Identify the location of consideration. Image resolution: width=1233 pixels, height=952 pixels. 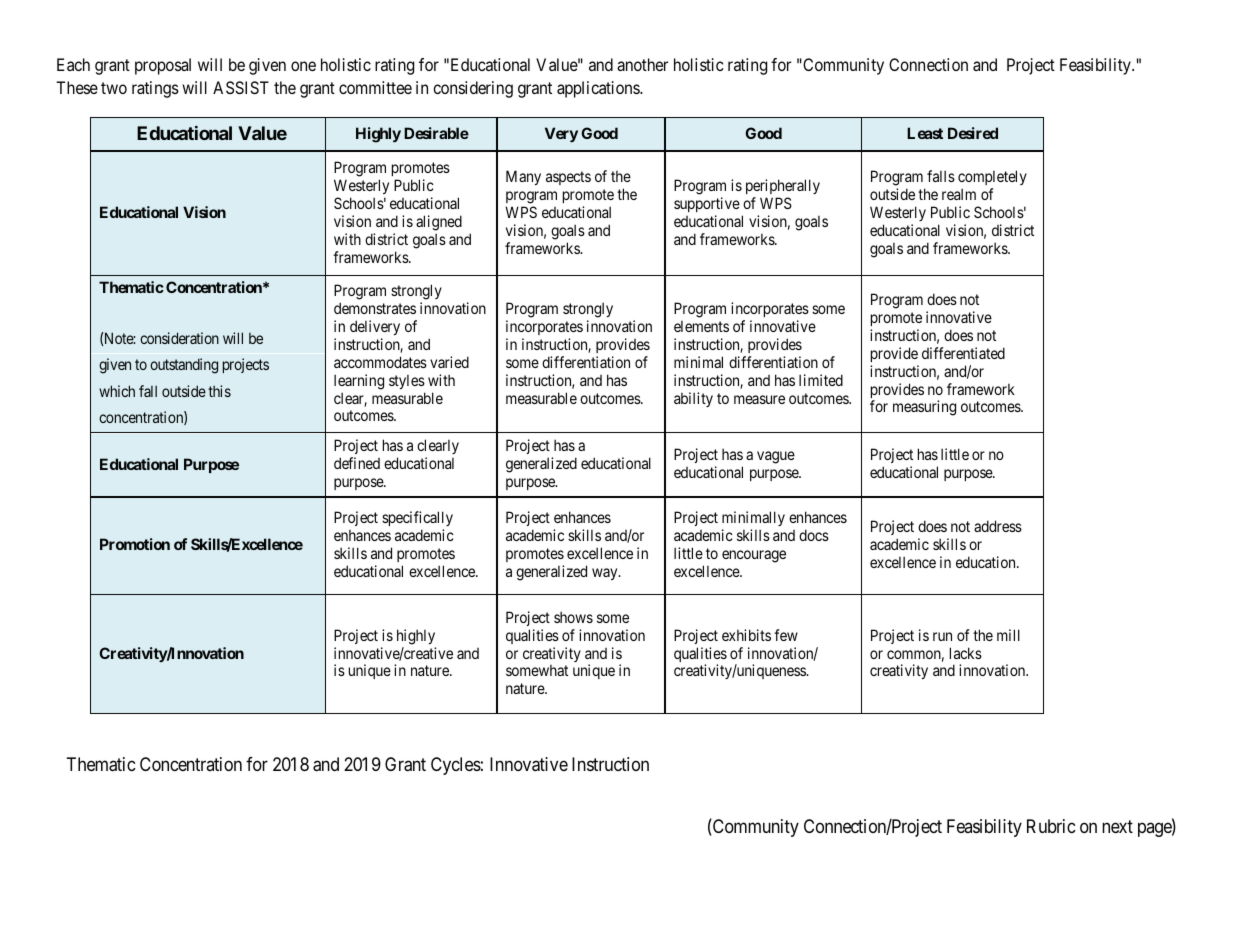
(179, 338).
